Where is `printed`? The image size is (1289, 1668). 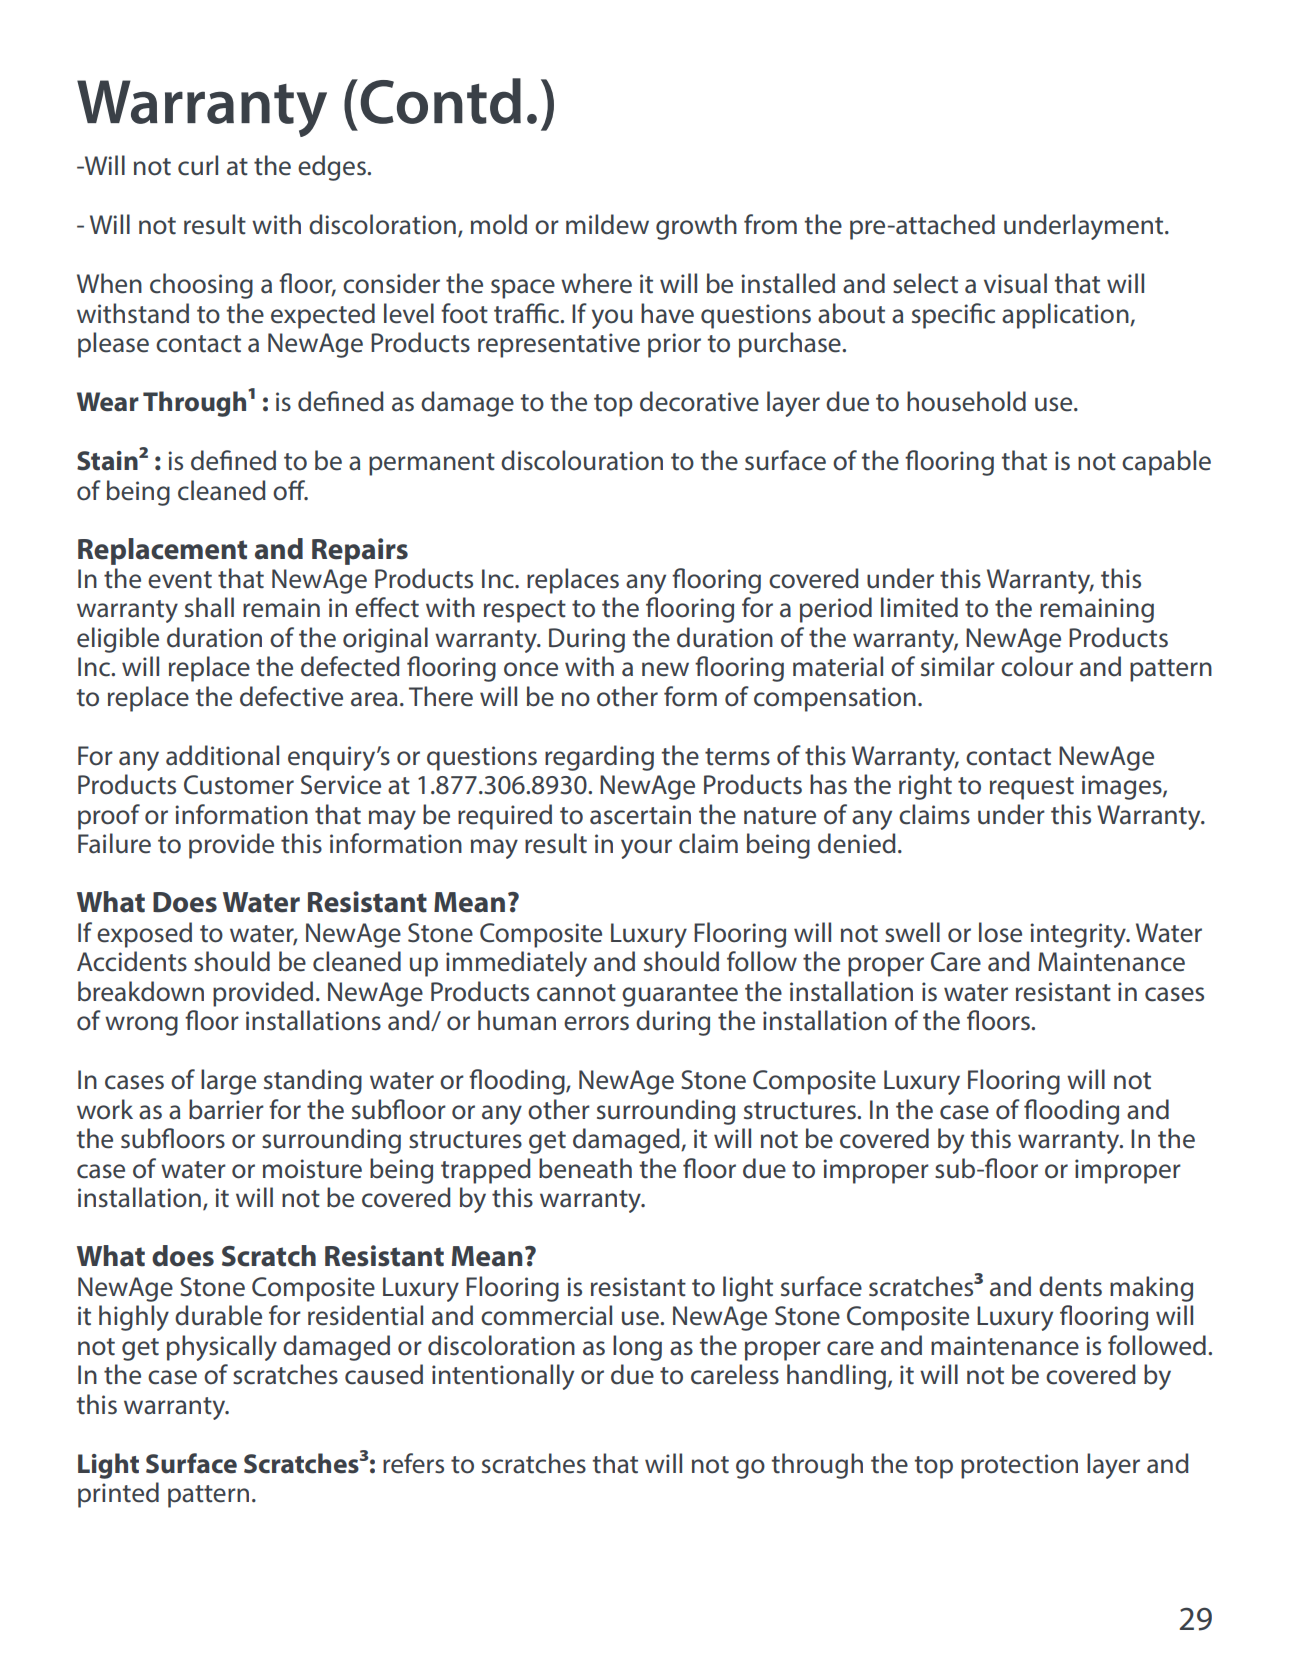 printed is located at coordinates (118, 1495).
